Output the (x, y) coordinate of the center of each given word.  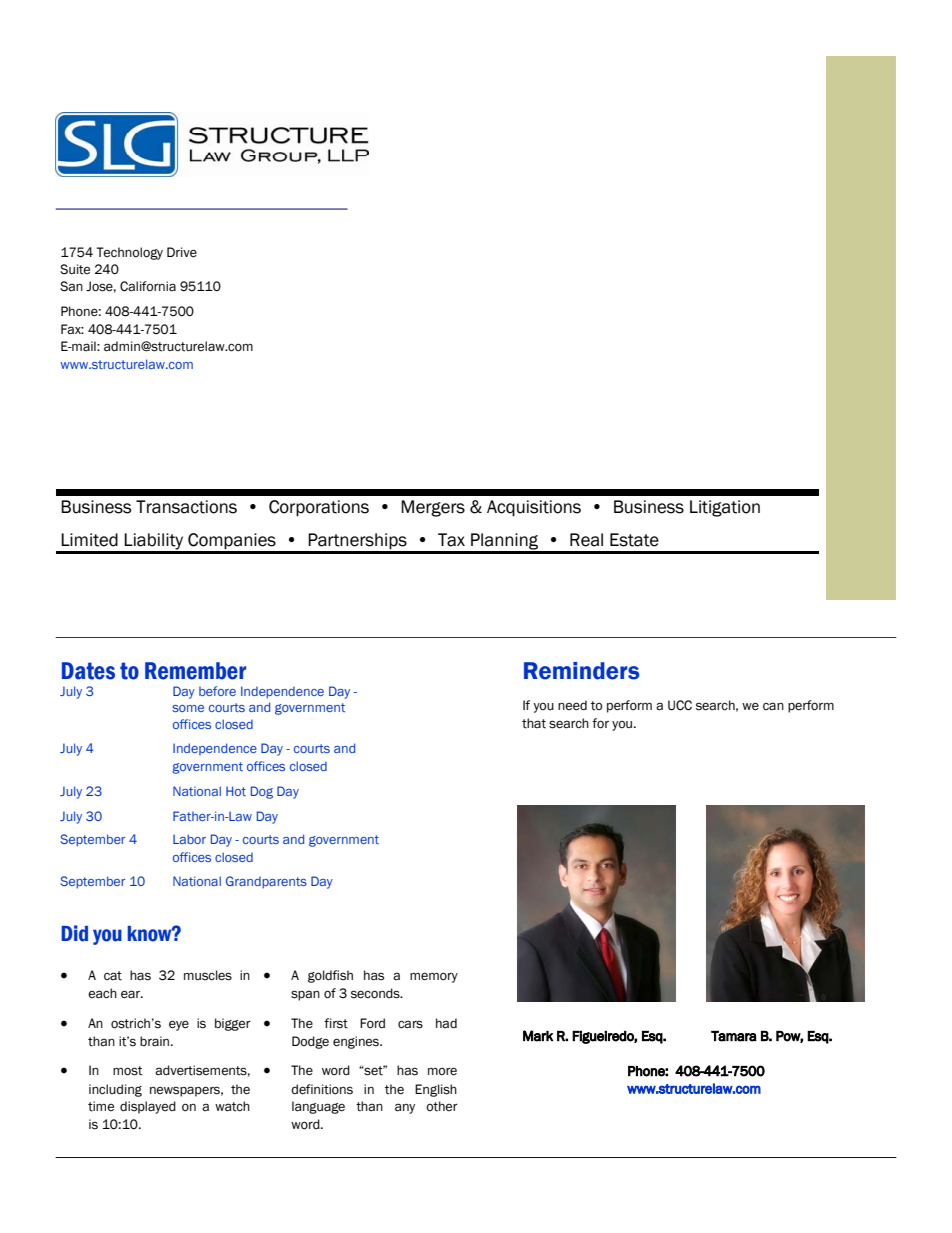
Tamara (734, 1036)
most (128, 1071)
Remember (195, 671)
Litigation (725, 508)
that (534, 723)
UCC (680, 705)
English (436, 1090)
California (148, 286)
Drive (182, 252)
